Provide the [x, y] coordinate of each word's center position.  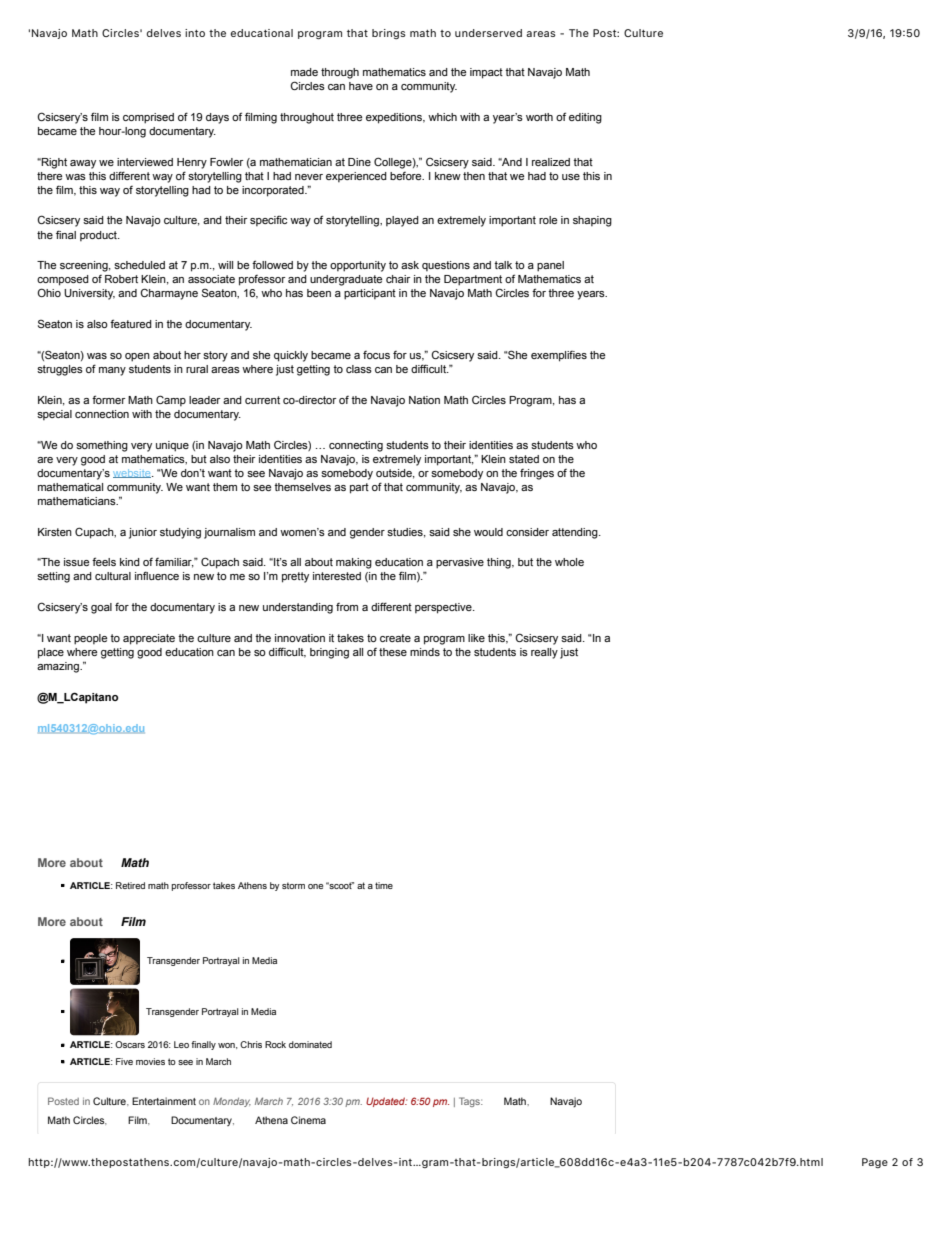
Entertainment [164, 1101]
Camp [171, 400]
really [544, 653]
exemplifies [559, 356]
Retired [130, 885]
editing [585, 118]
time [384, 885]
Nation [424, 400]
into [195, 33]
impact [486, 73]
